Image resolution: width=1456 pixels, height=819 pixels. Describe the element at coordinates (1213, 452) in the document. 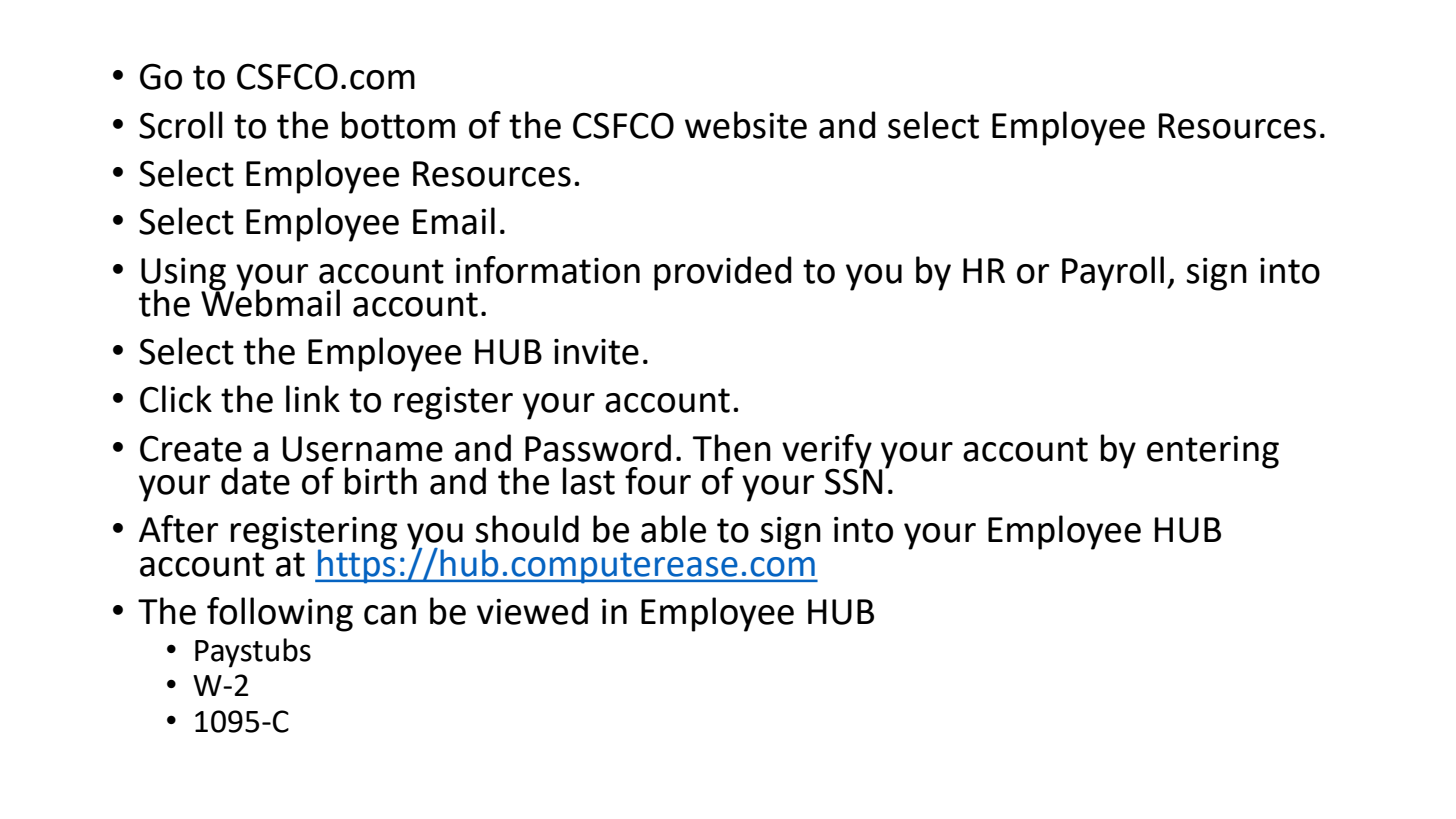

I see `entering` at that location.
